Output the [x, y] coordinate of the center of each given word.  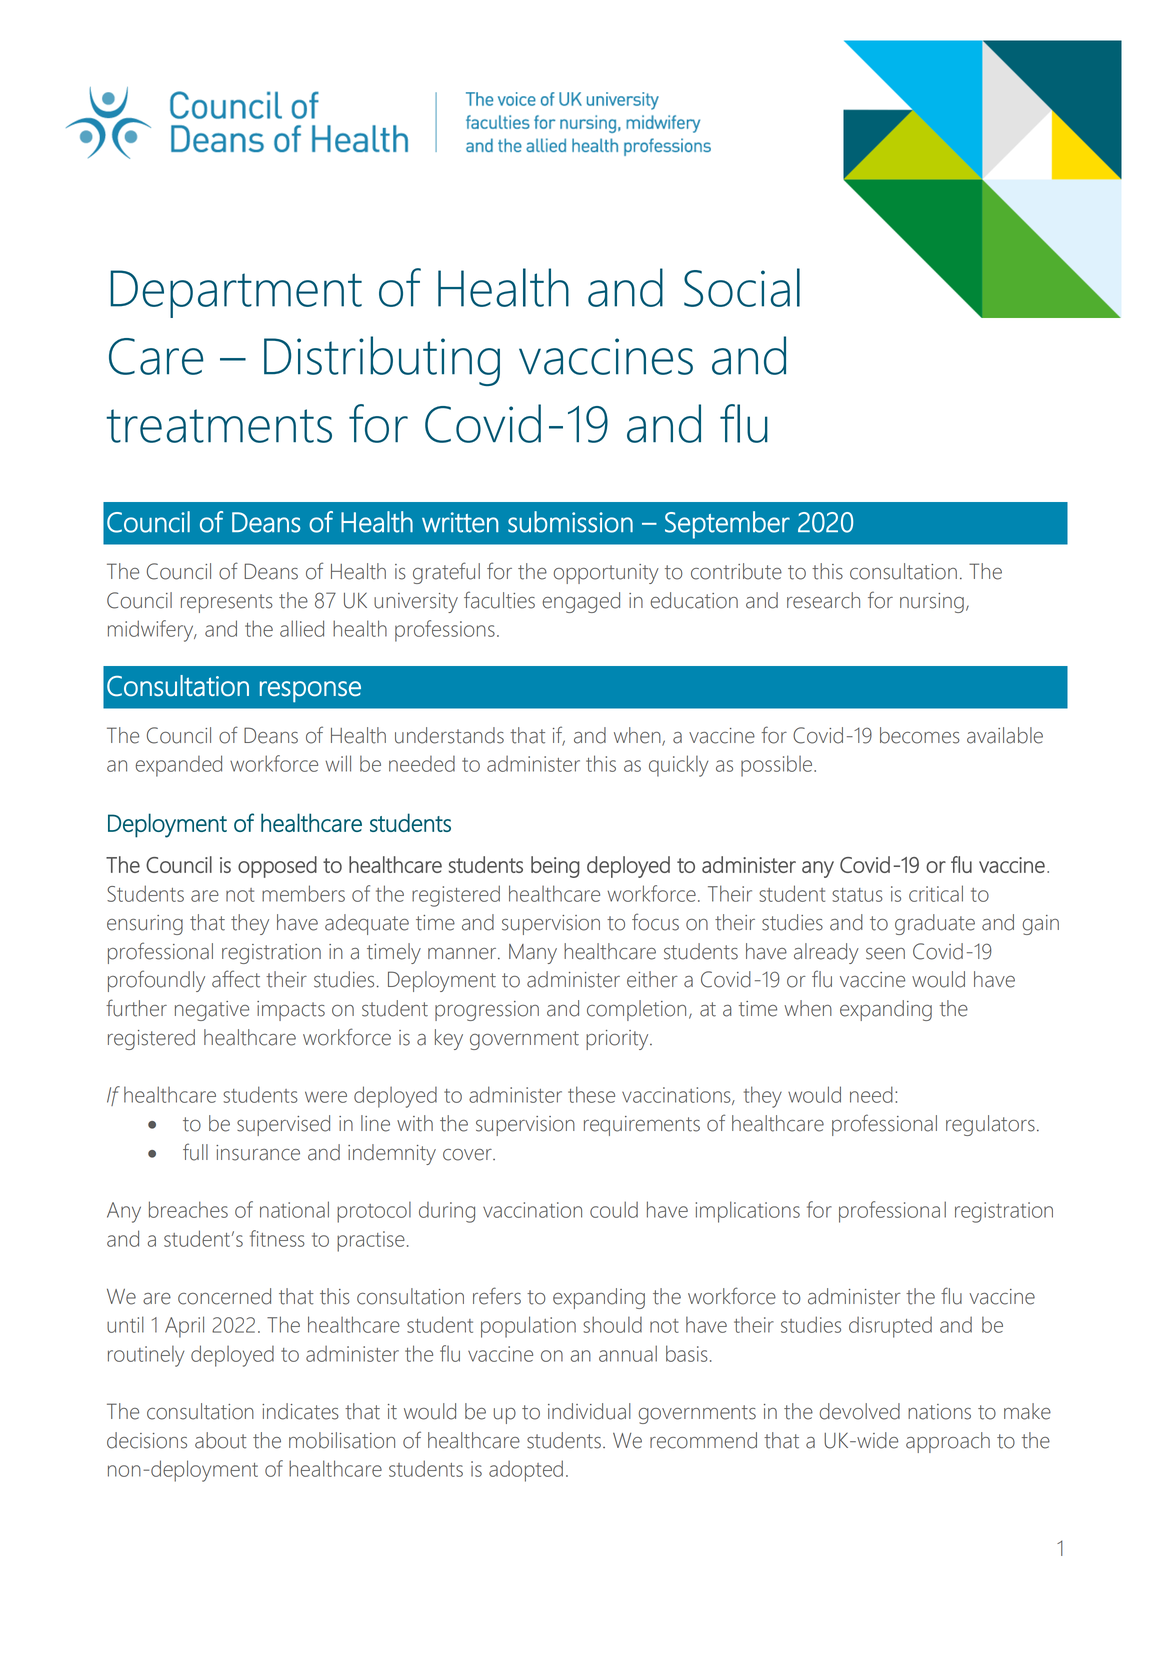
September [727, 525]
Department [236, 294]
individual [589, 1411]
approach [948, 1442]
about [221, 1440]
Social [742, 287]
